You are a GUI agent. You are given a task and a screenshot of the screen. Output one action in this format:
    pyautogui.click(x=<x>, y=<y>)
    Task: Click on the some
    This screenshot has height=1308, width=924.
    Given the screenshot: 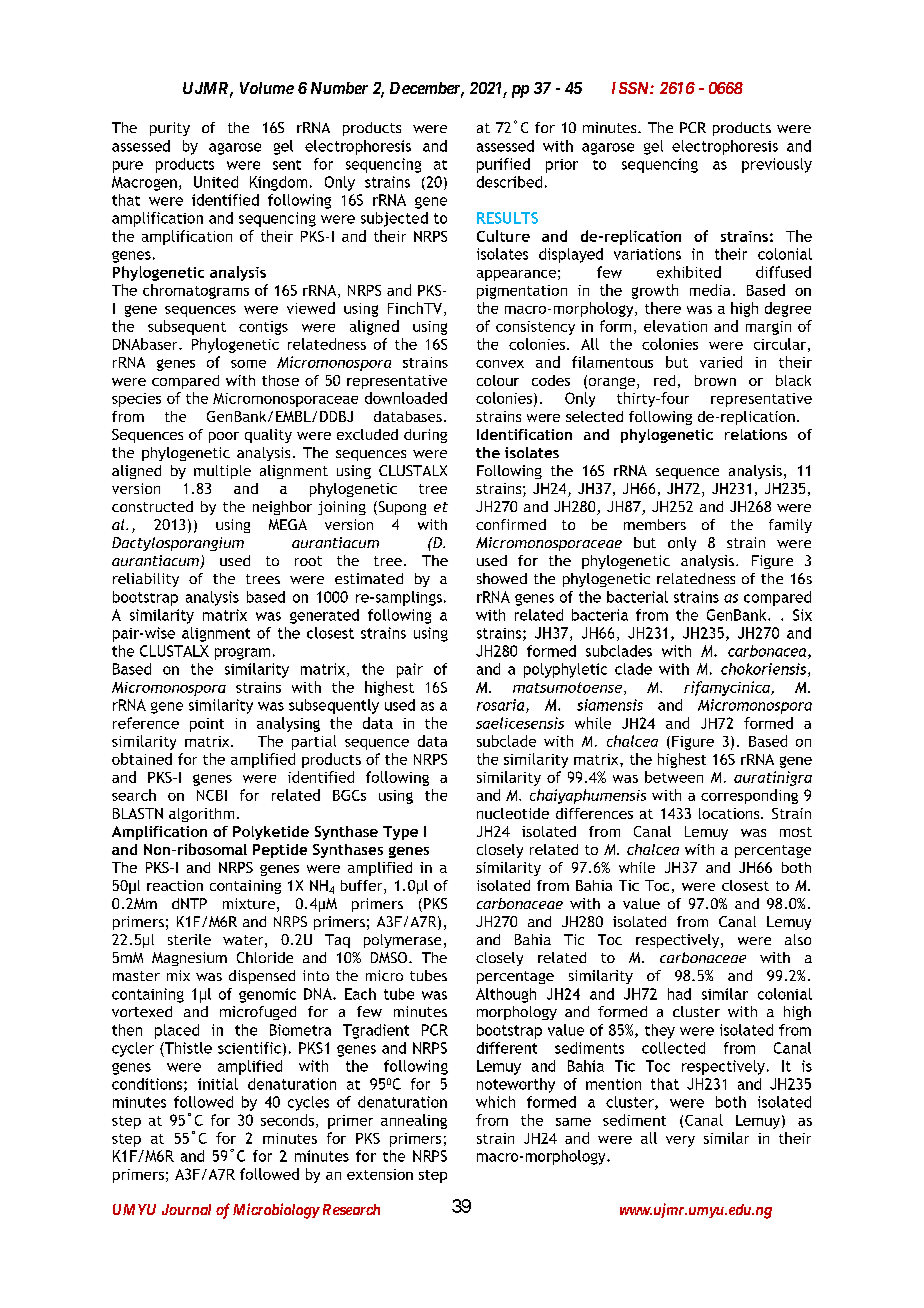 What is the action you would take?
    pyautogui.click(x=248, y=364)
